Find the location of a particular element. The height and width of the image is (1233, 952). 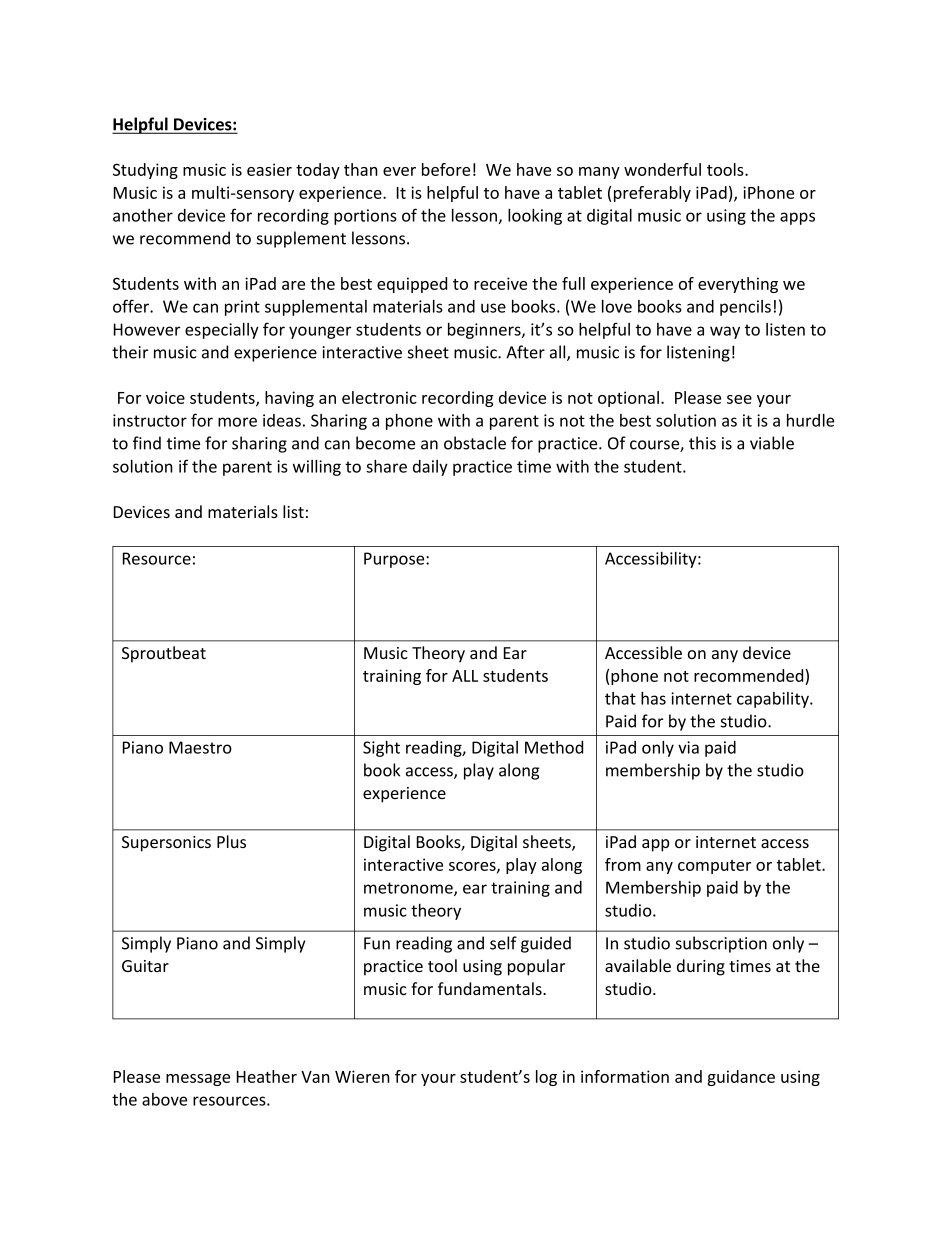

voice is located at coordinates (165, 397).
